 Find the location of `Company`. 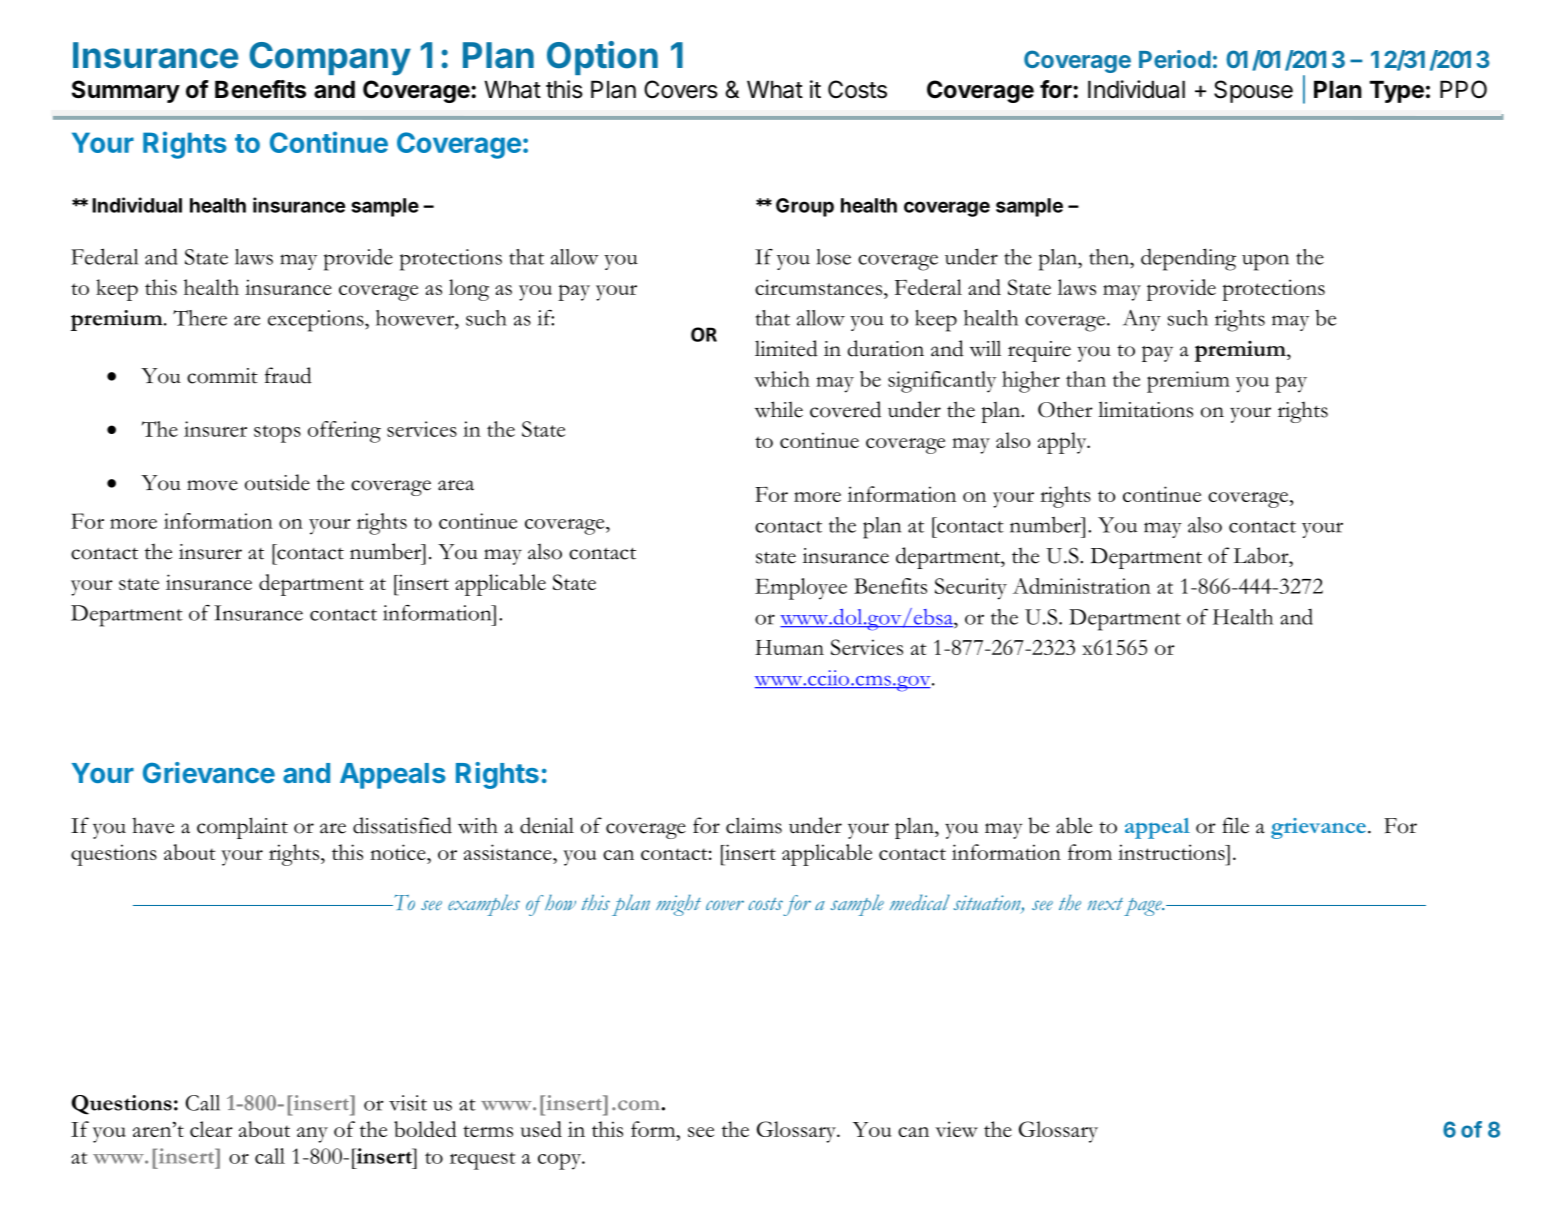

Company is located at coordinates (330, 59).
